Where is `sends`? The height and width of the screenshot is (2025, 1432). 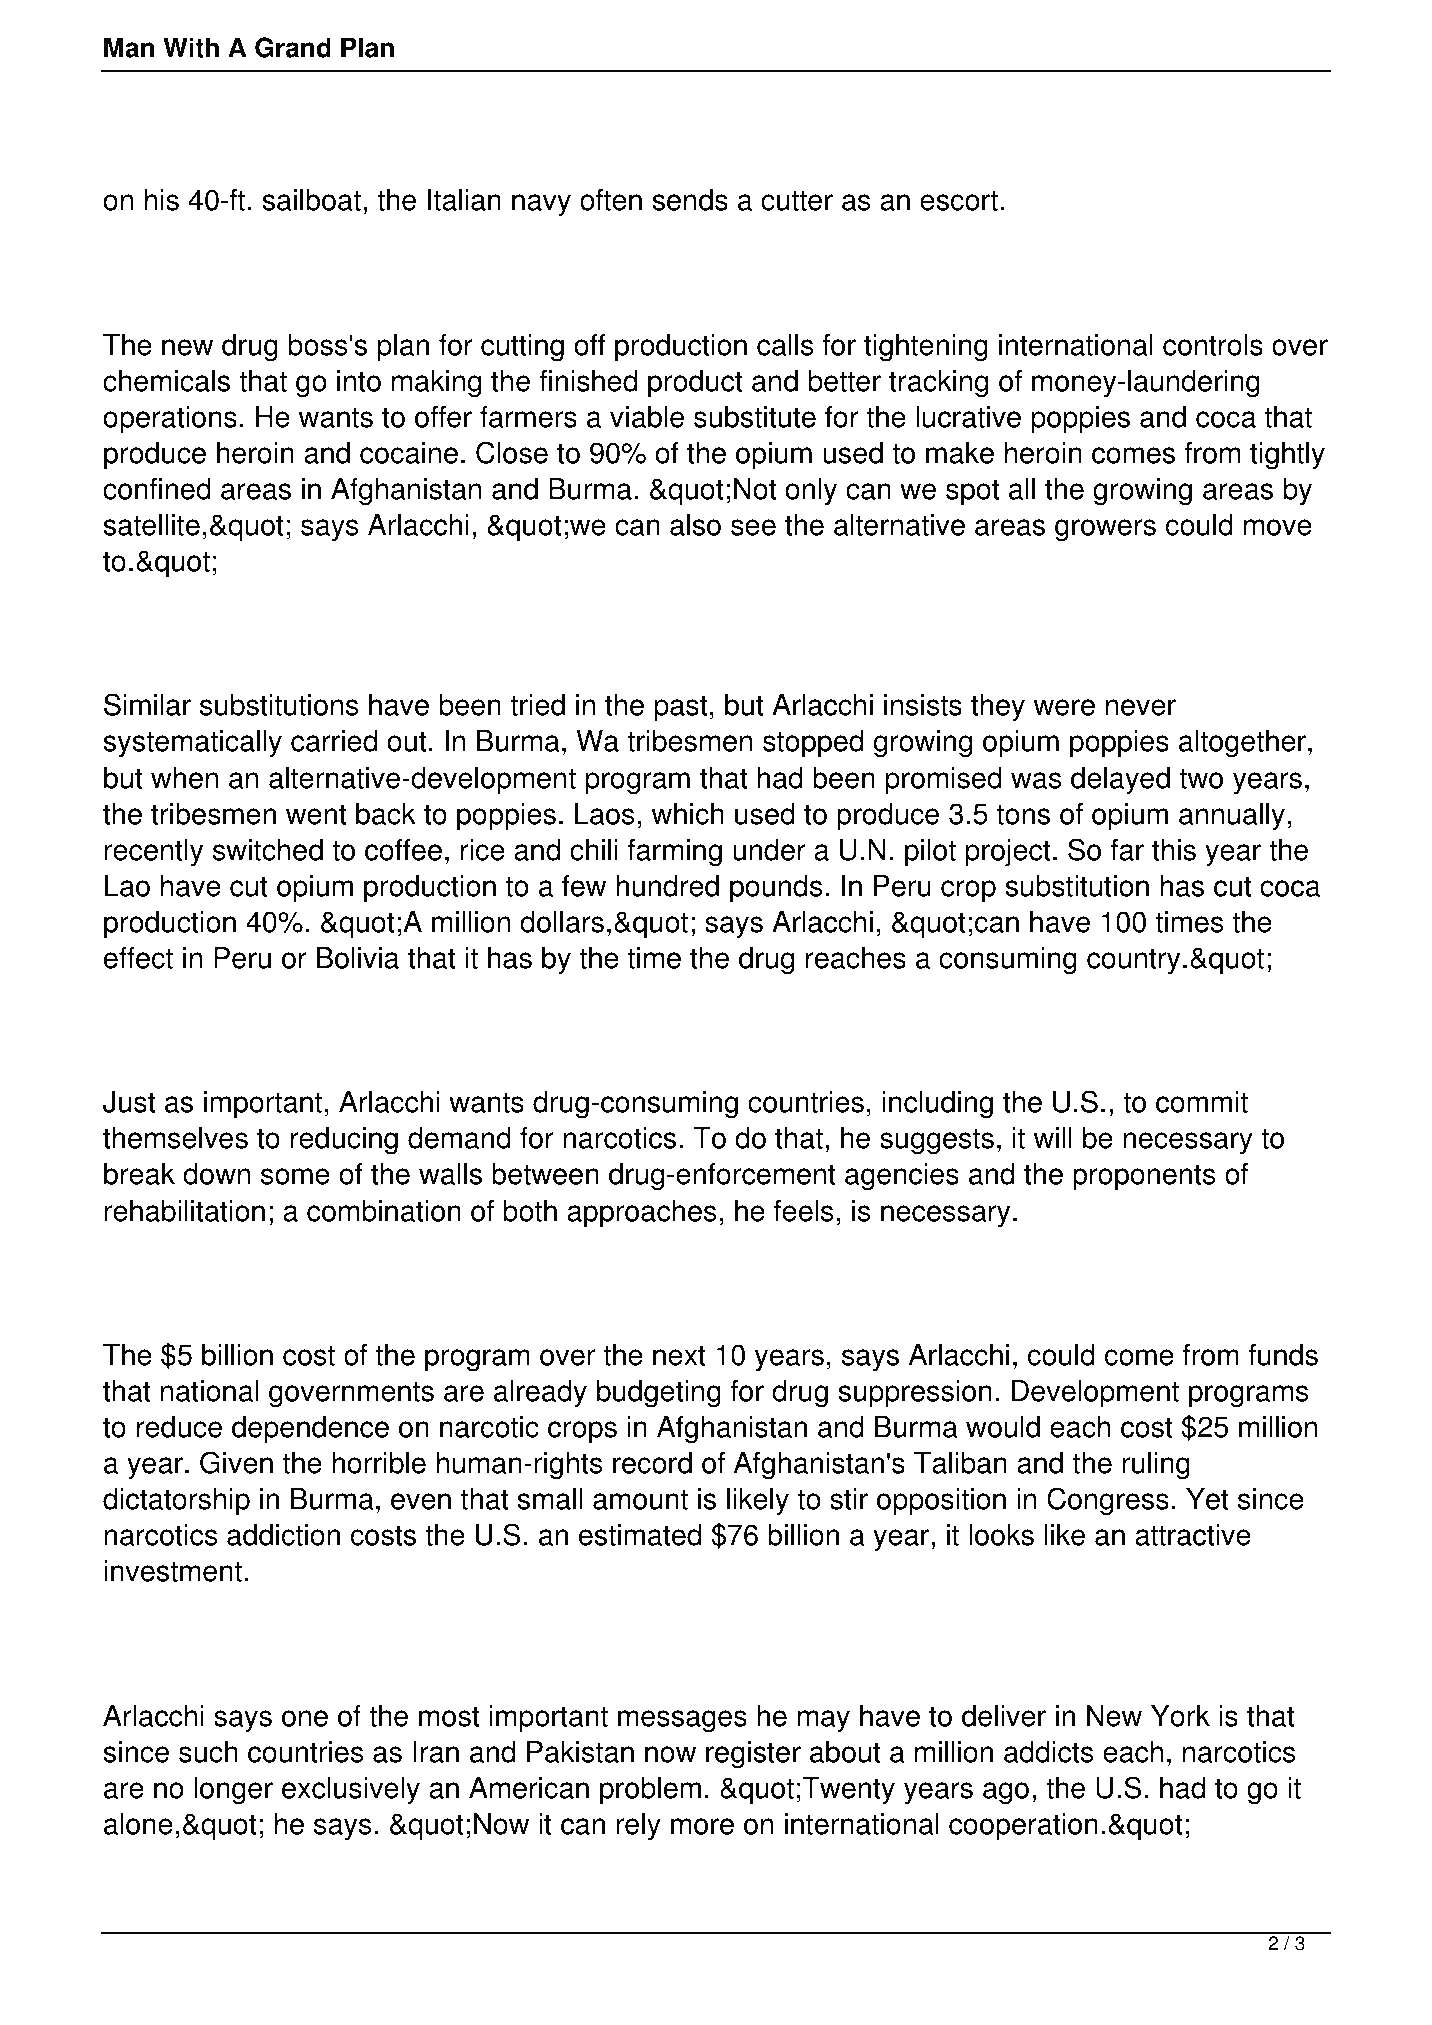
sends is located at coordinates (690, 200).
